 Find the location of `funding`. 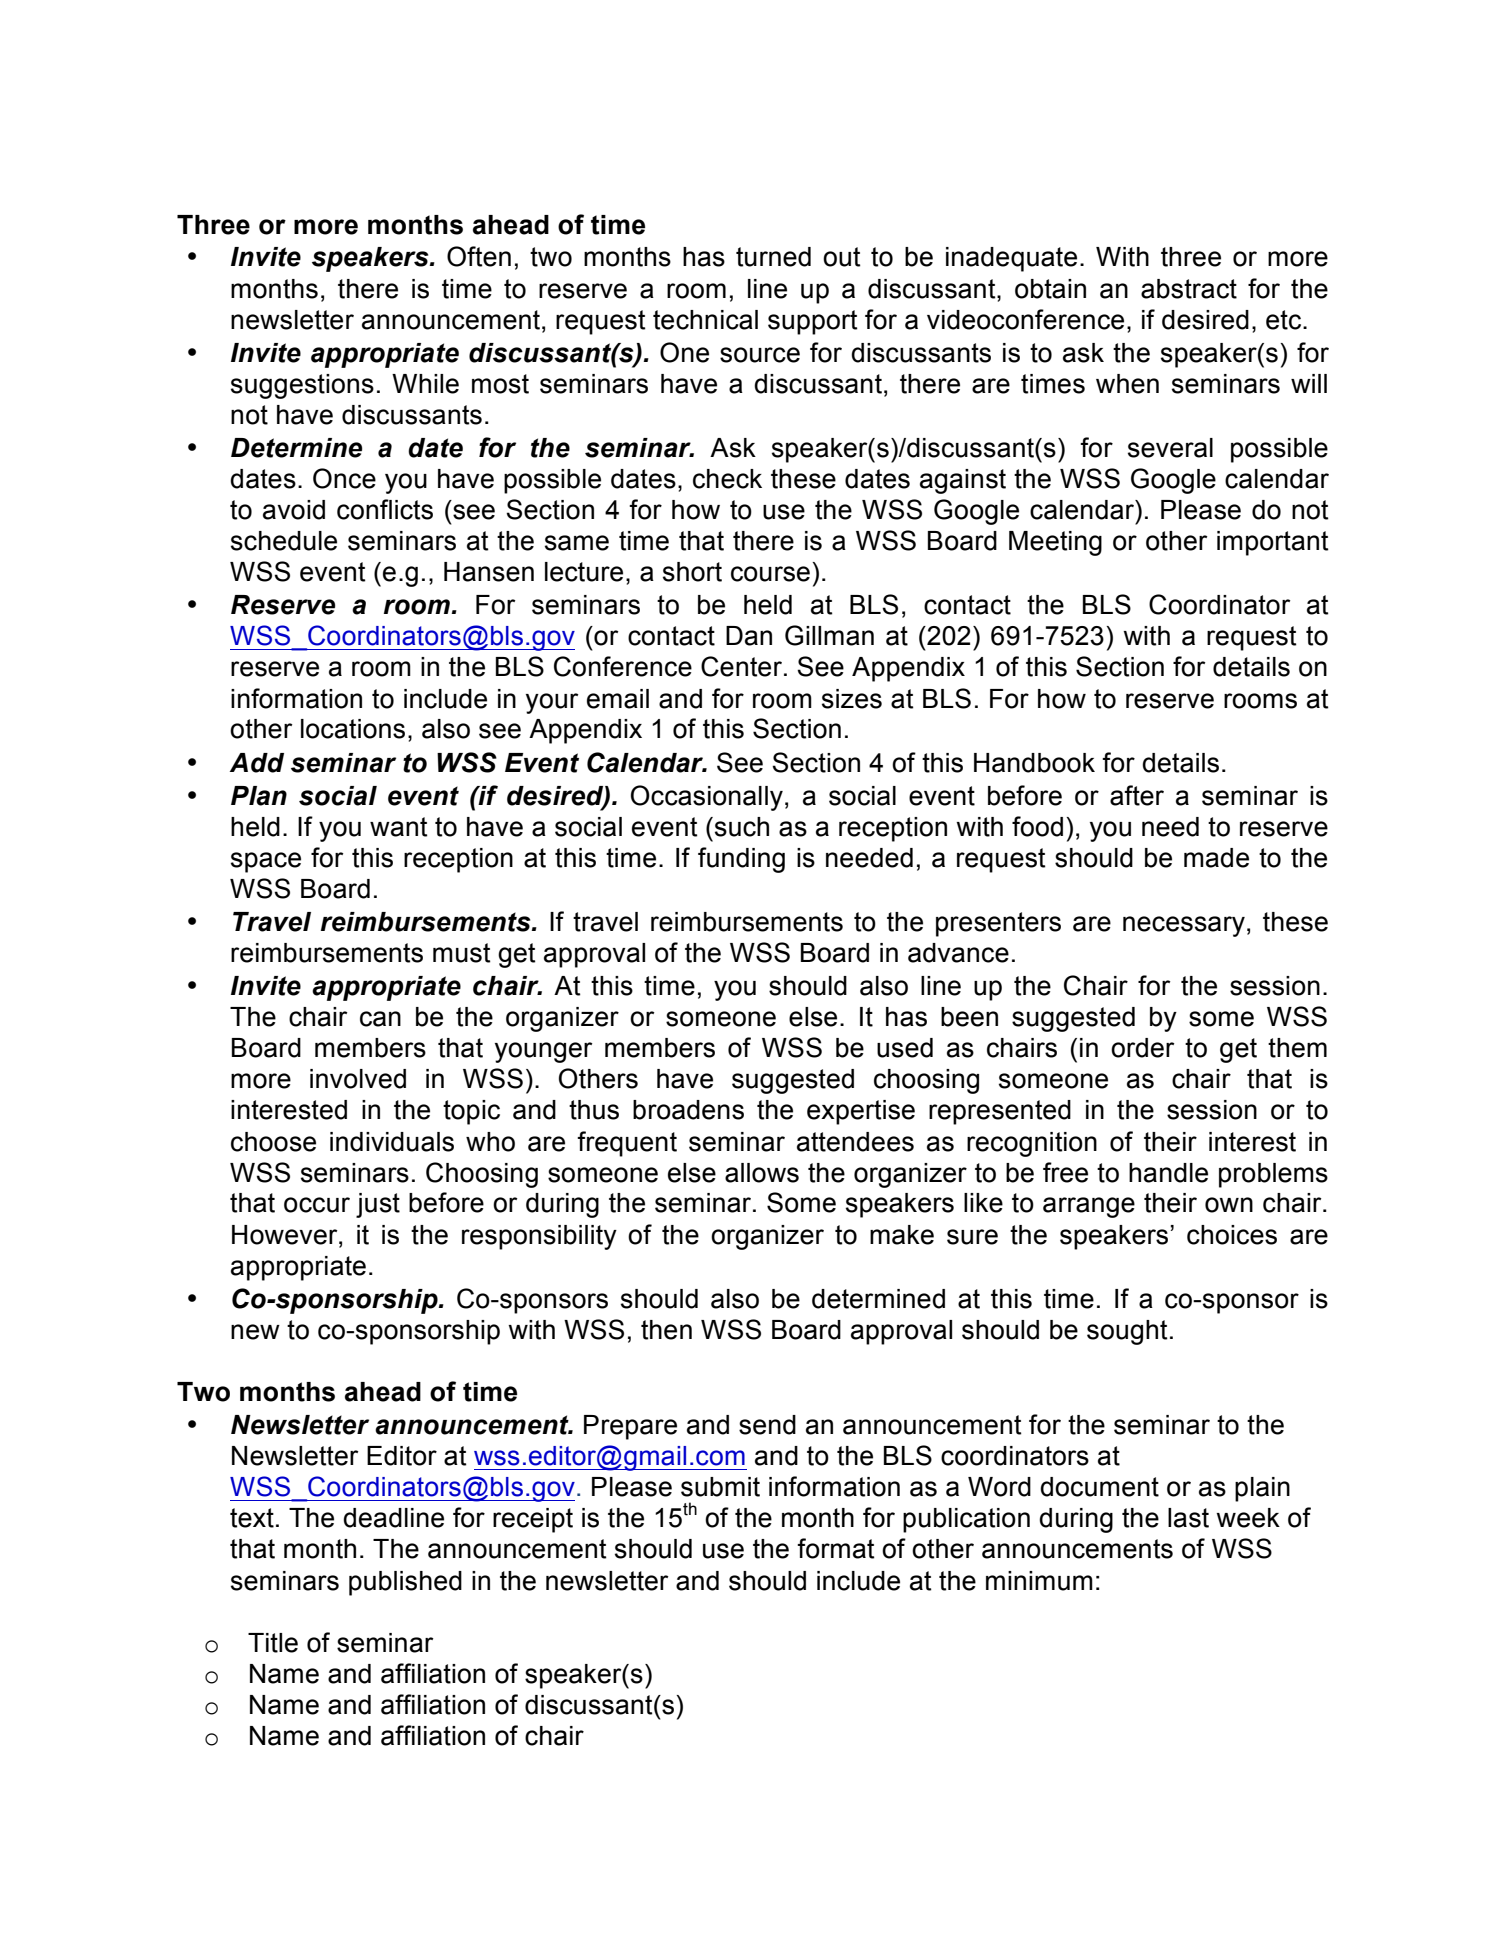

funding is located at coordinates (741, 860).
